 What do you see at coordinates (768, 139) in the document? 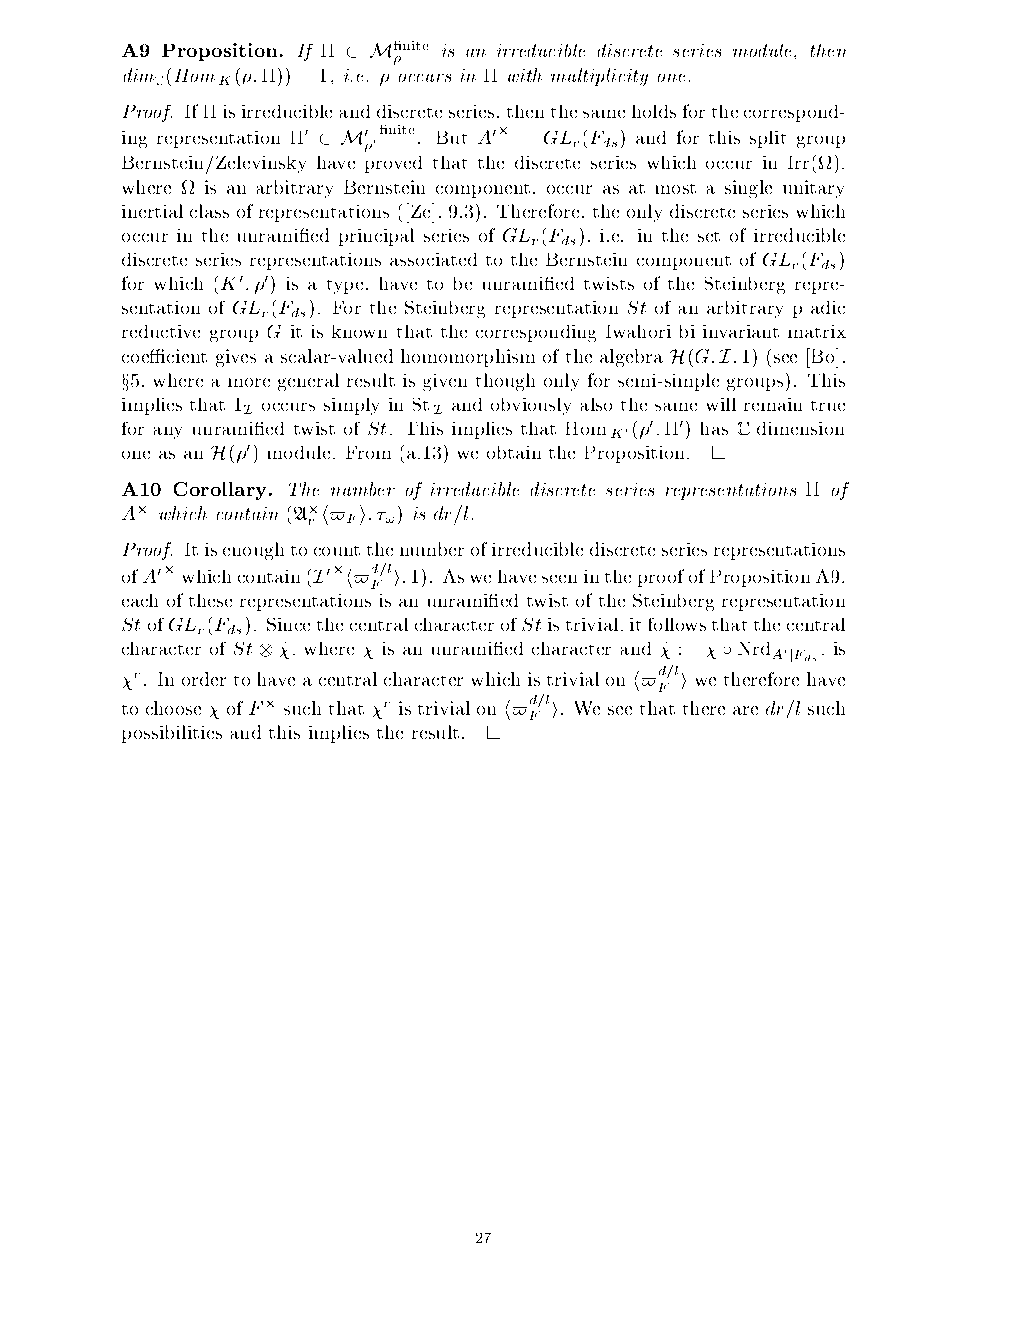
I see `split` at bounding box center [768, 139].
